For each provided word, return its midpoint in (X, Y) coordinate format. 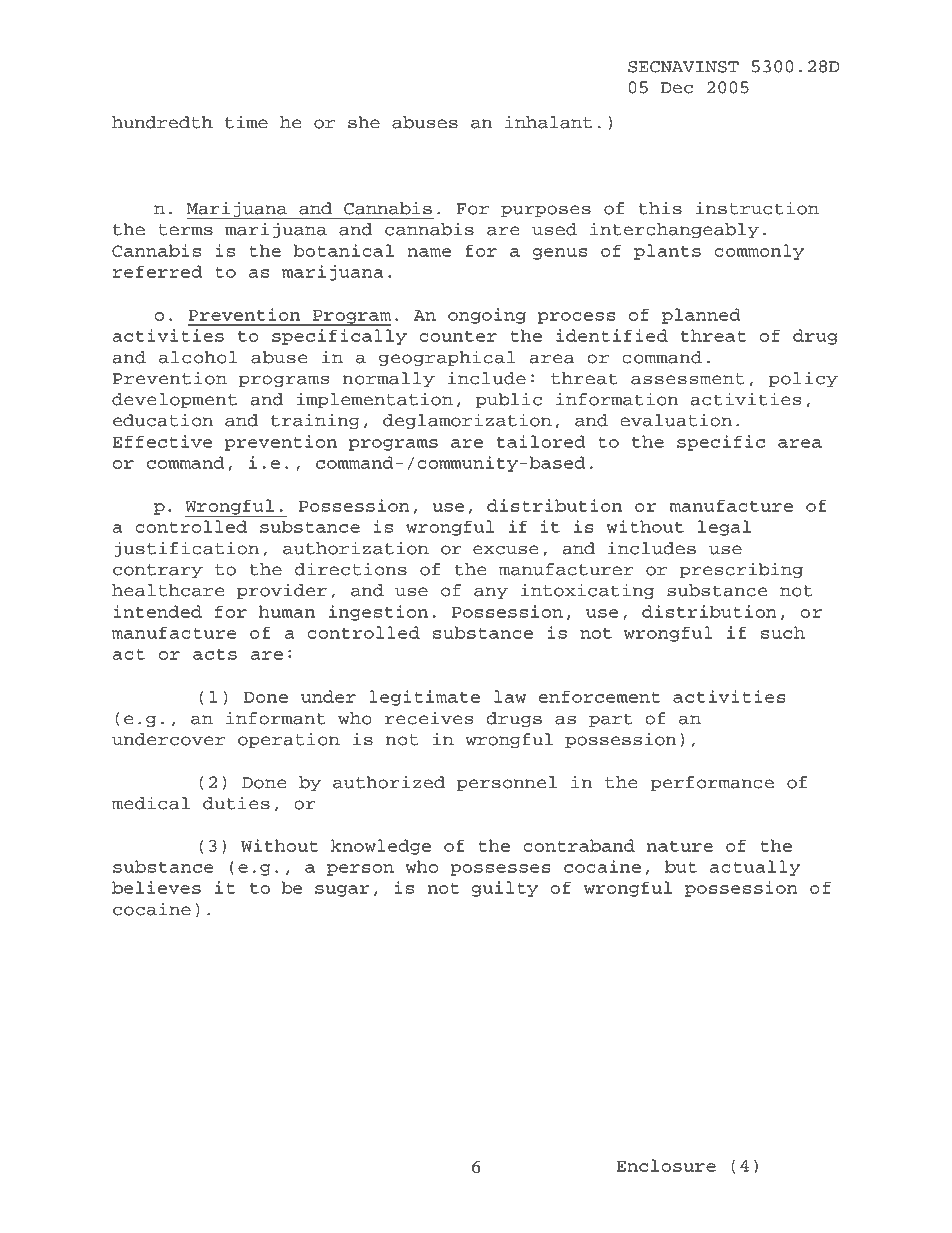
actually (755, 868)
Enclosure (666, 1165)
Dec (677, 88)
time (246, 122)
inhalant (548, 122)
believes (156, 887)
